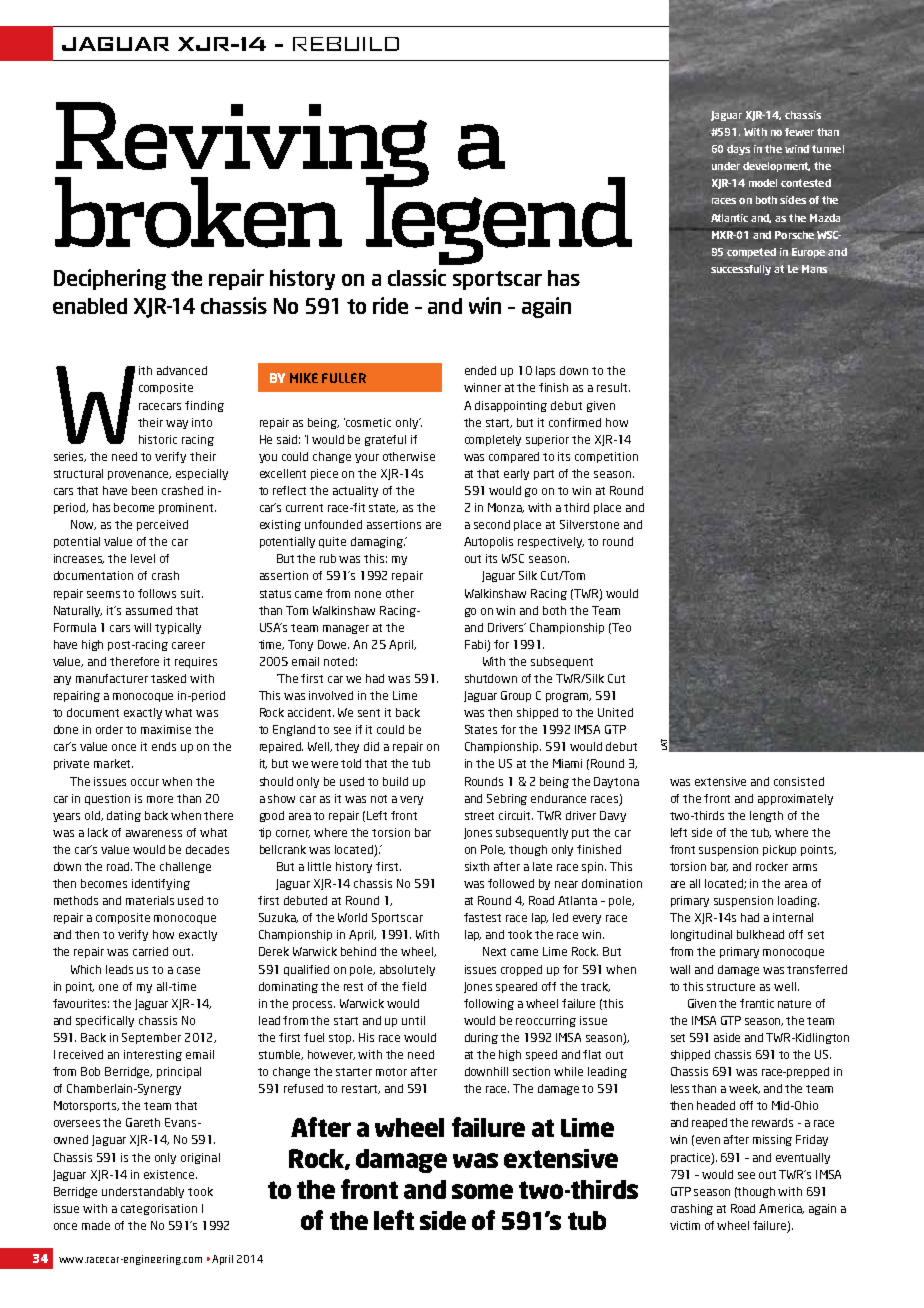 This document has height=1308, width=924. Describe the element at coordinates (738, 150) in the document. I see `days` at that location.
